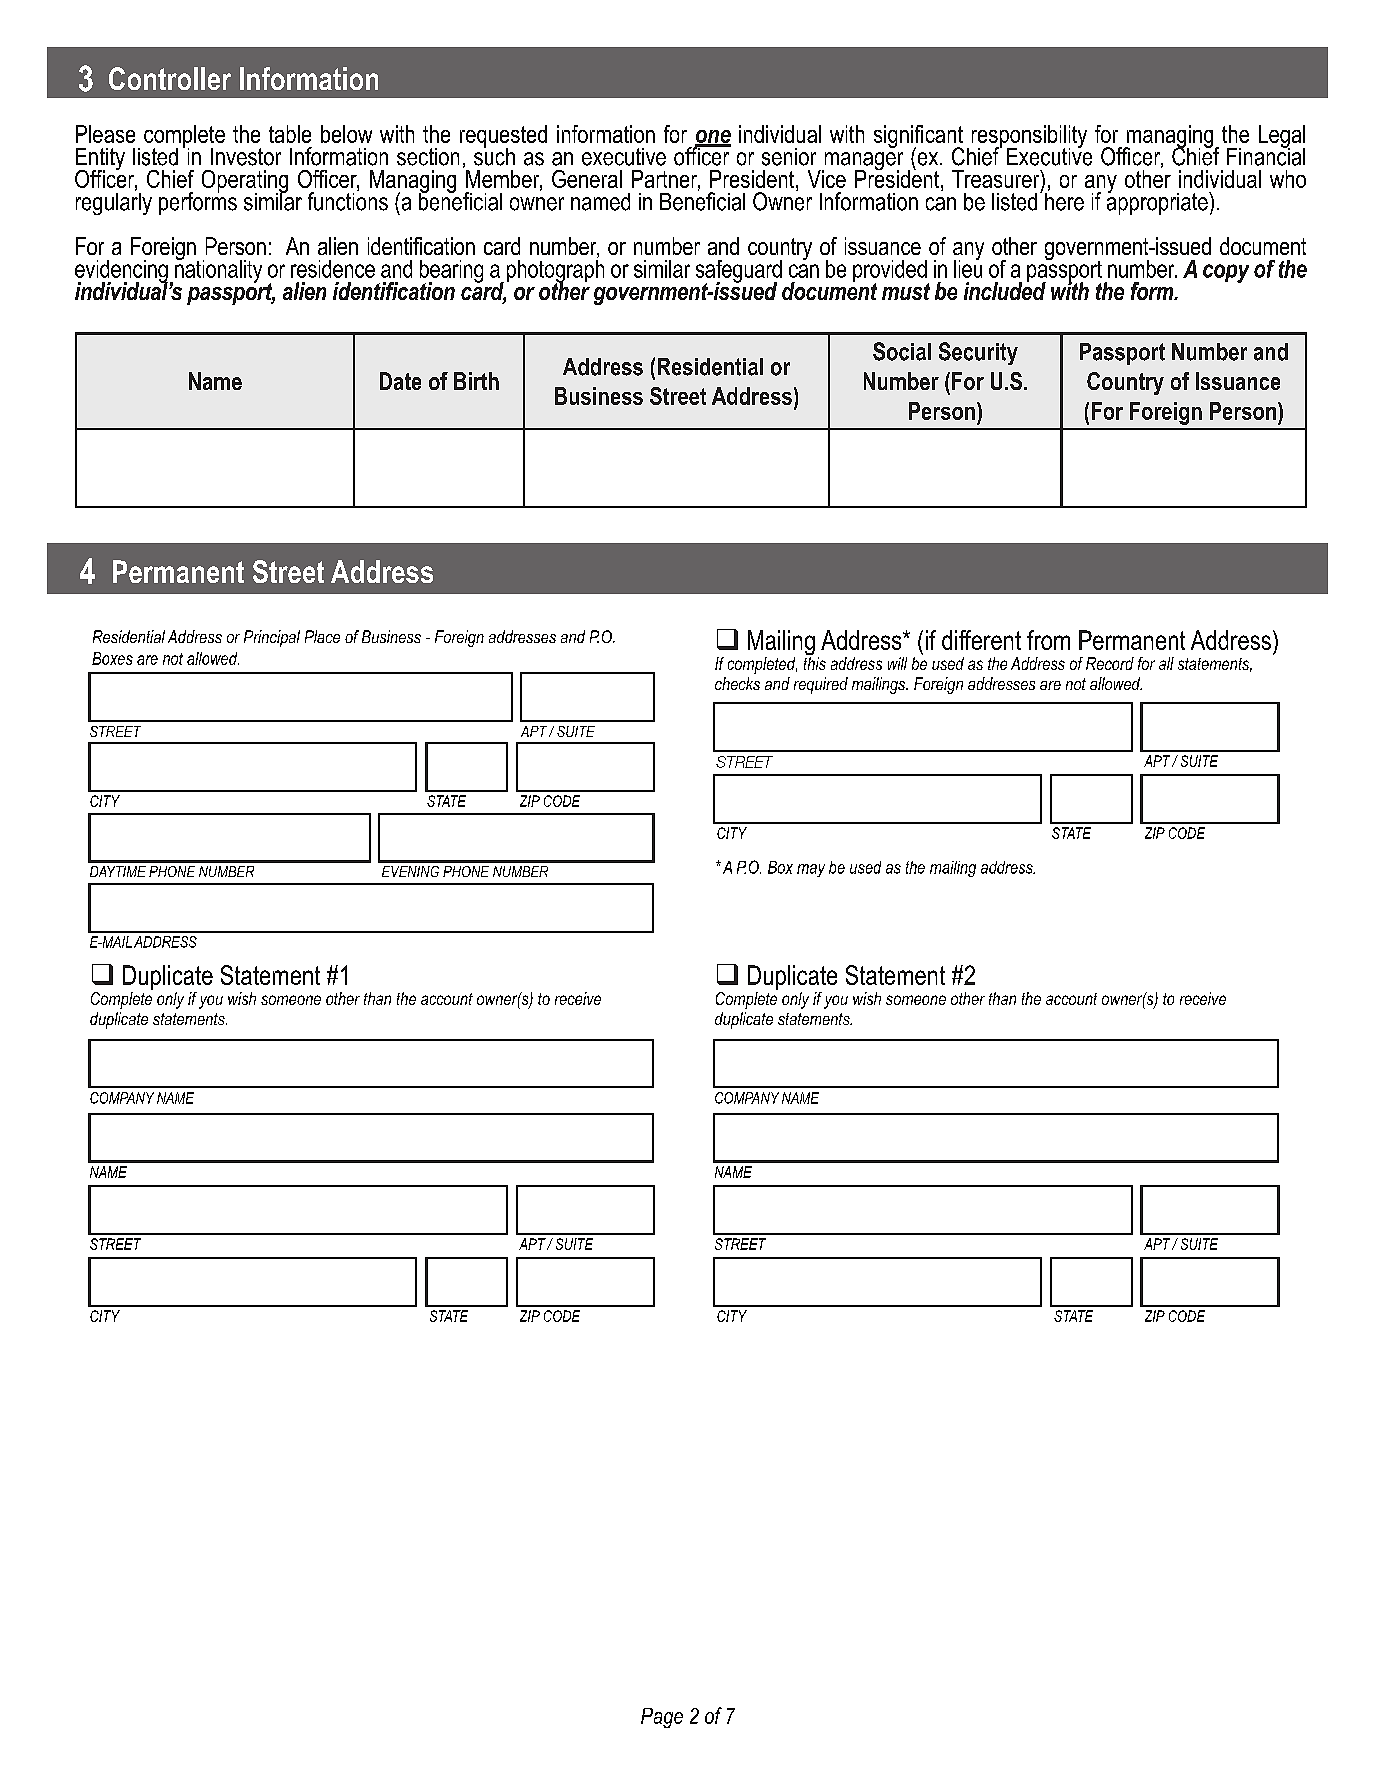  What do you see at coordinates (118, 871) in the page?
I see `DAYTIME` at bounding box center [118, 871].
